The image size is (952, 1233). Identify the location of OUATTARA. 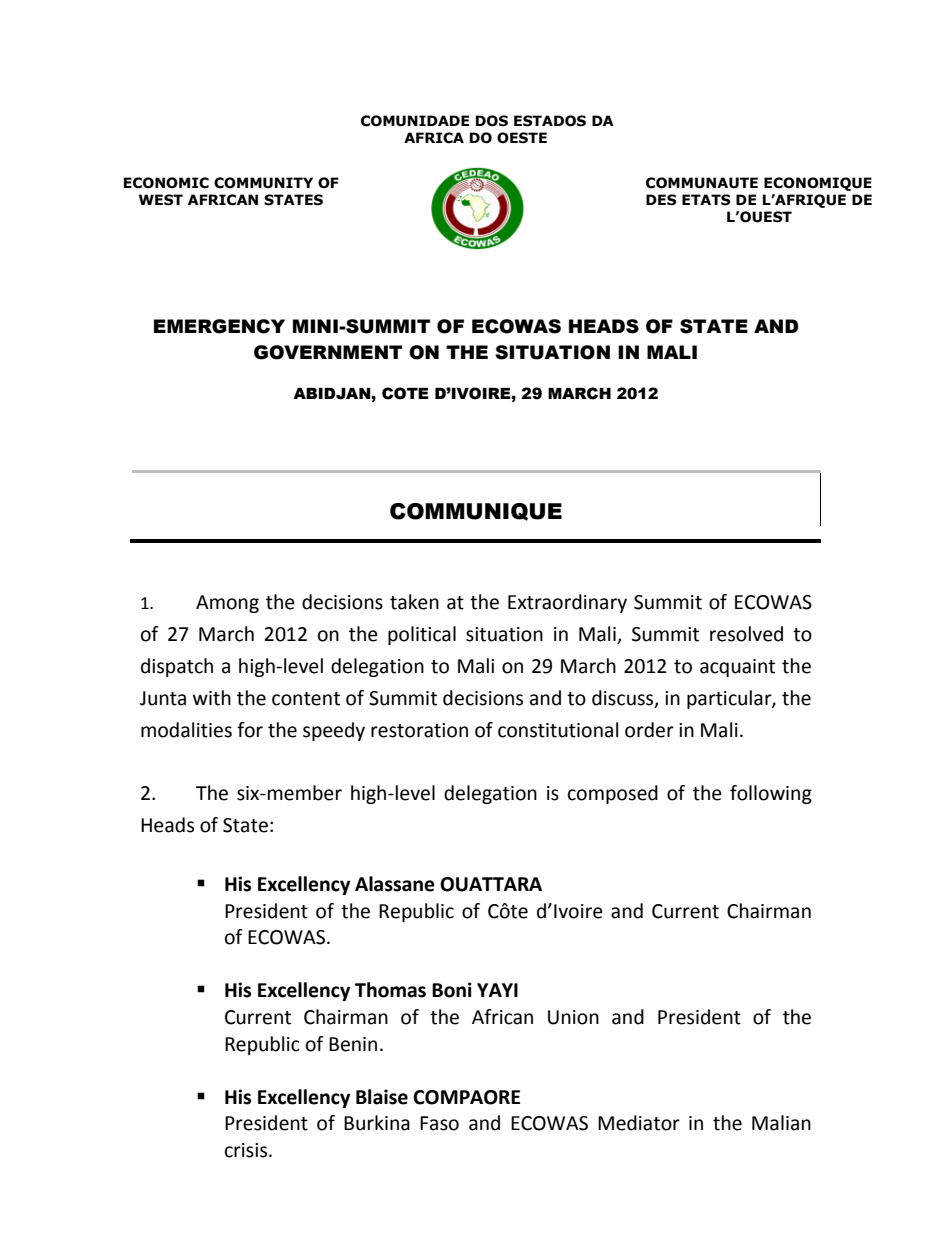
(491, 884).
